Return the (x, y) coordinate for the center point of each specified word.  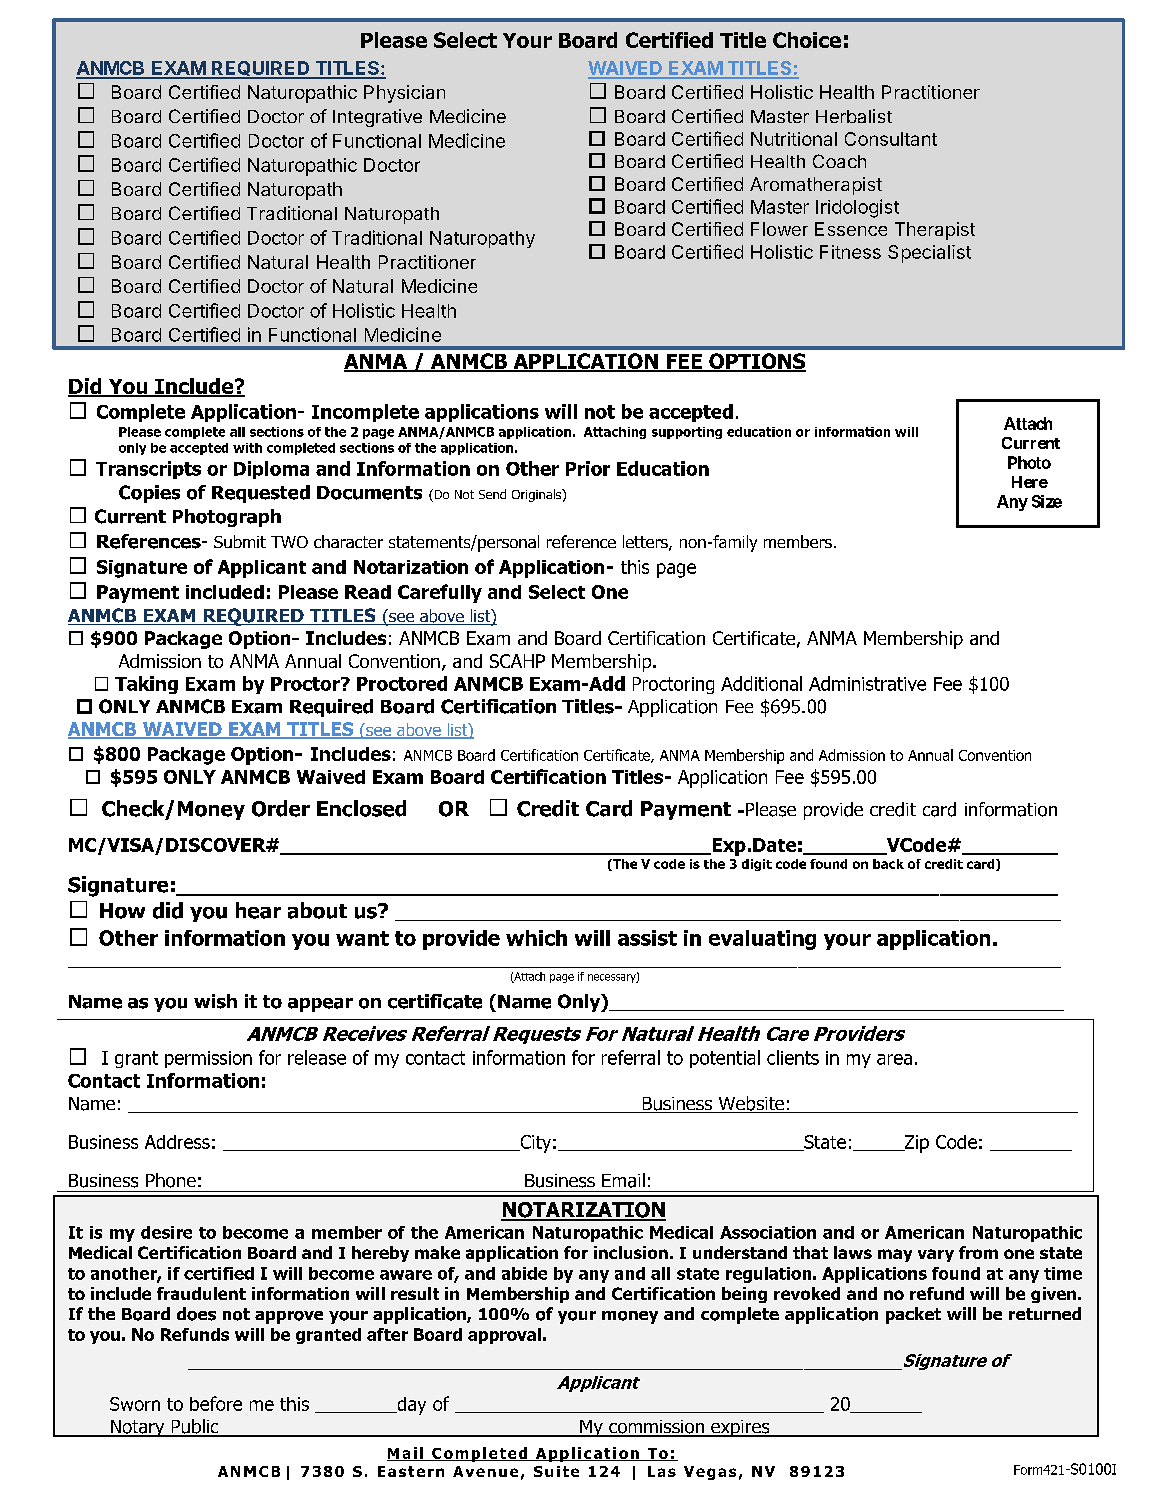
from (978, 1252)
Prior (588, 468)
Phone (171, 1180)
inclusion (631, 1252)
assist (647, 938)
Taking (146, 685)
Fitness (850, 252)
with (247, 448)
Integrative (377, 118)
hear (258, 910)
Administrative (867, 683)
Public (195, 1427)
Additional (761, 683)
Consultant (891, 139)
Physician (404, 94)
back (888, 864)
